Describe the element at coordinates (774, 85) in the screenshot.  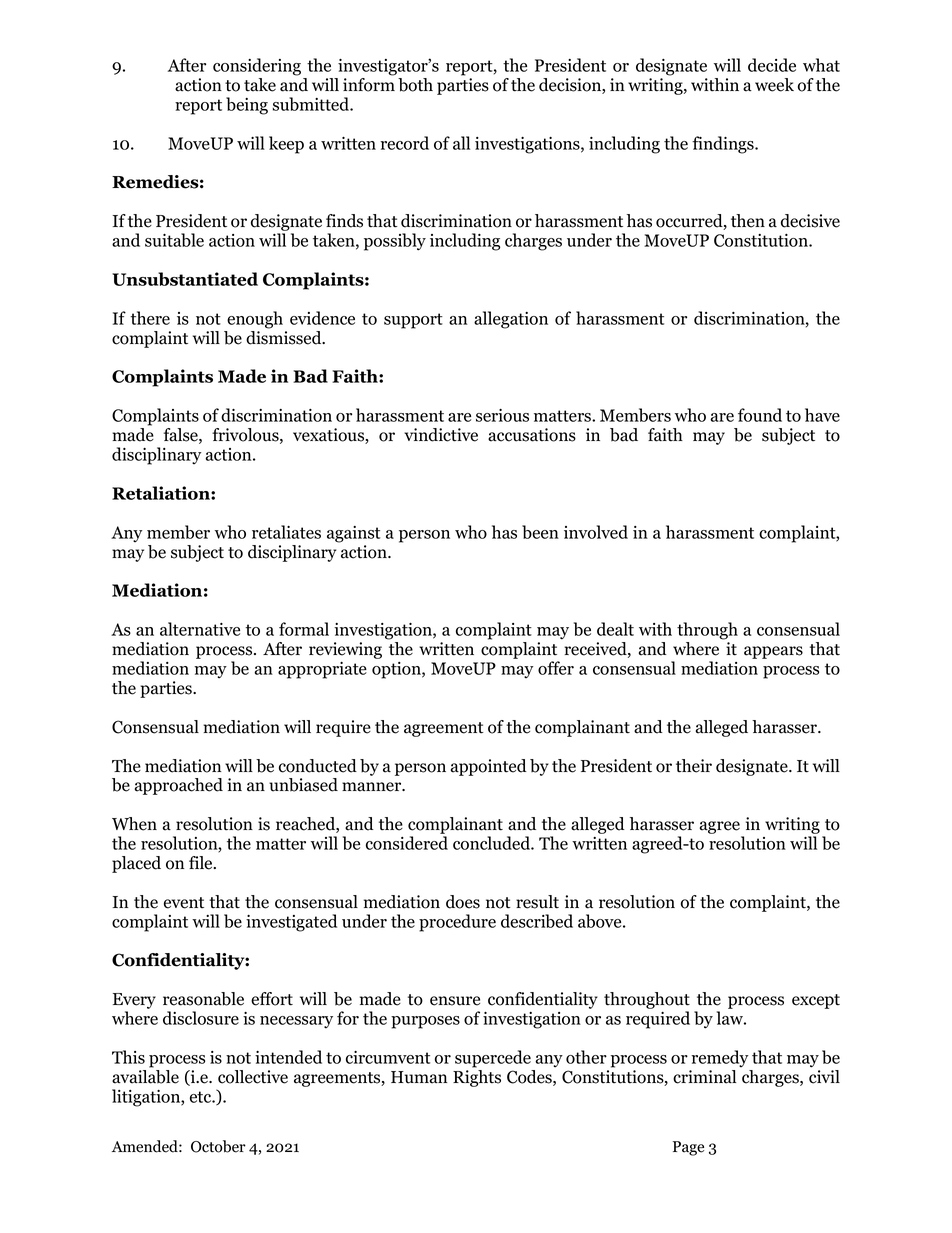
I see `week` at that location.
